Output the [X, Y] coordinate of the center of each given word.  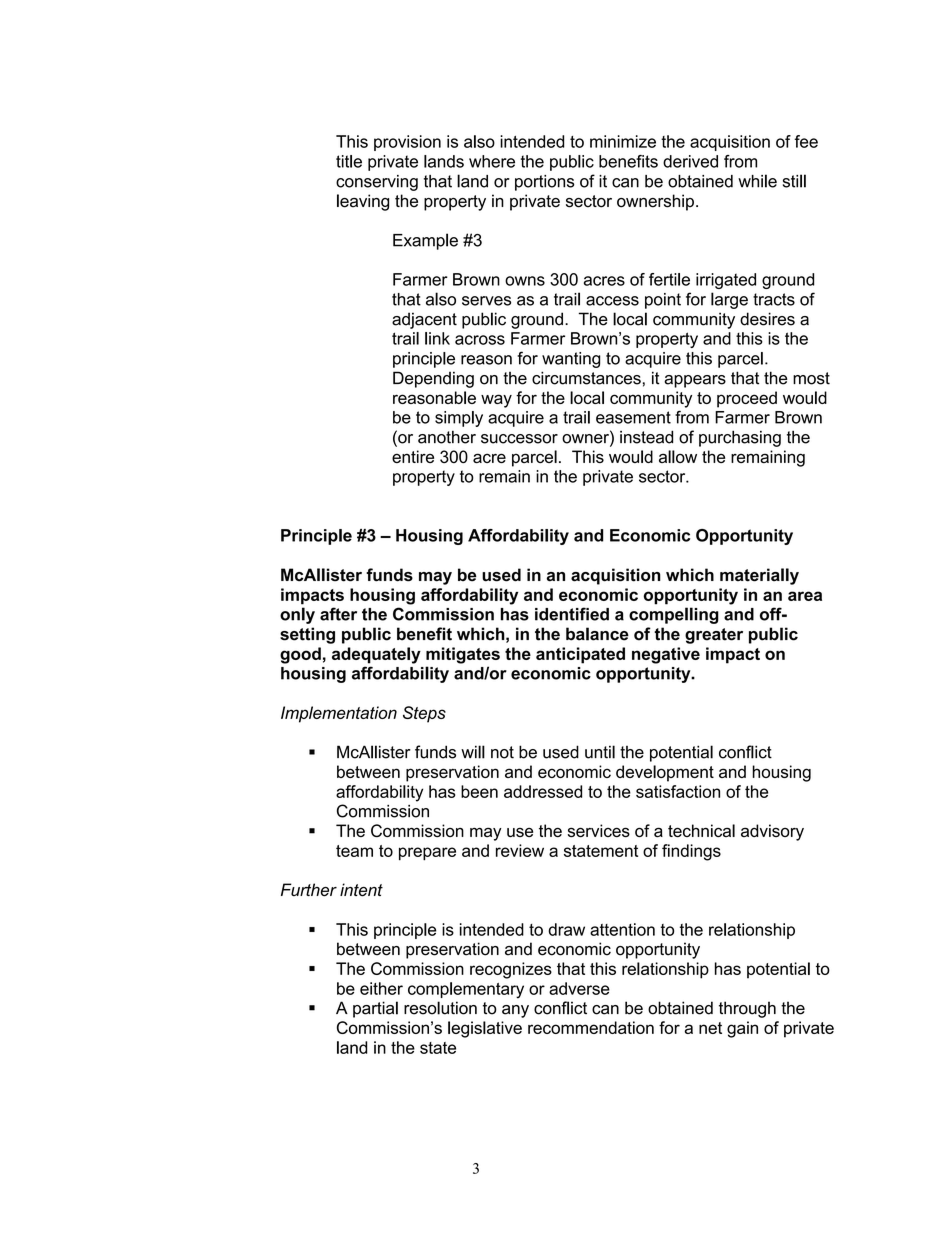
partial [375, 1009]
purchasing [740, 438]
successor [519, 439]
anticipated [580, 655]
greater [714, 636]
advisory [772, 832]
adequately [376, 655]
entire [413, 456]
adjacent [424, 320]
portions [545, 183]
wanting [571, 360]
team [354, 851]
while [757, 181]
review [520, 850]
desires [767, 319]
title [349, 161]
